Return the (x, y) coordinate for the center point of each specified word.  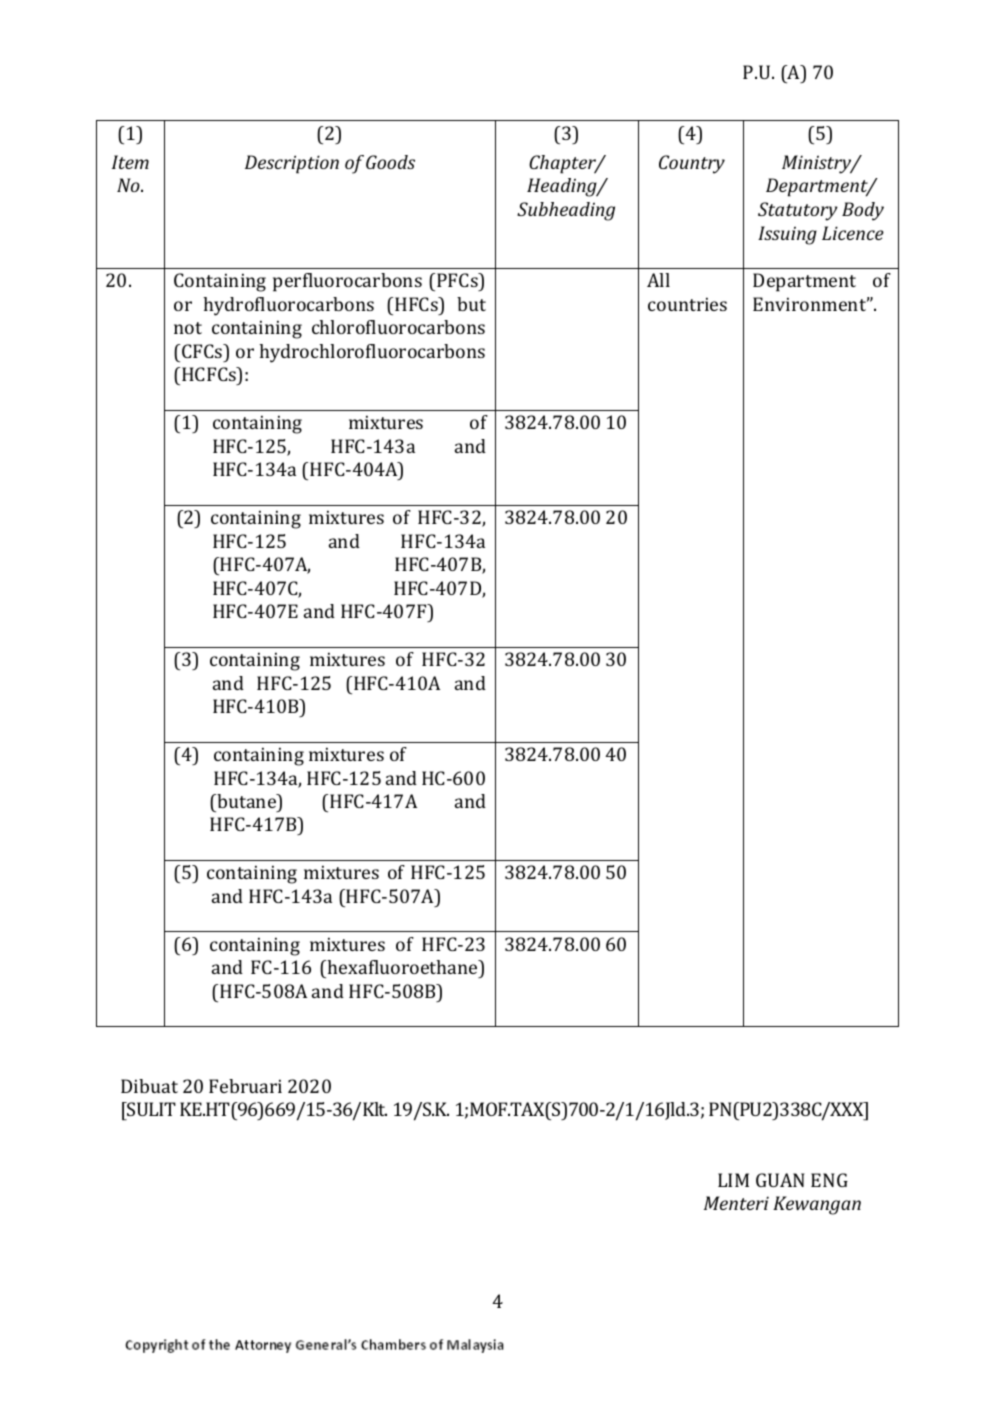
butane (247, 801)
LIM (733, 1180)
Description (292, 164)
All (658, 280)
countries (687, 304)
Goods (390, 162)
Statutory (798, 211)
